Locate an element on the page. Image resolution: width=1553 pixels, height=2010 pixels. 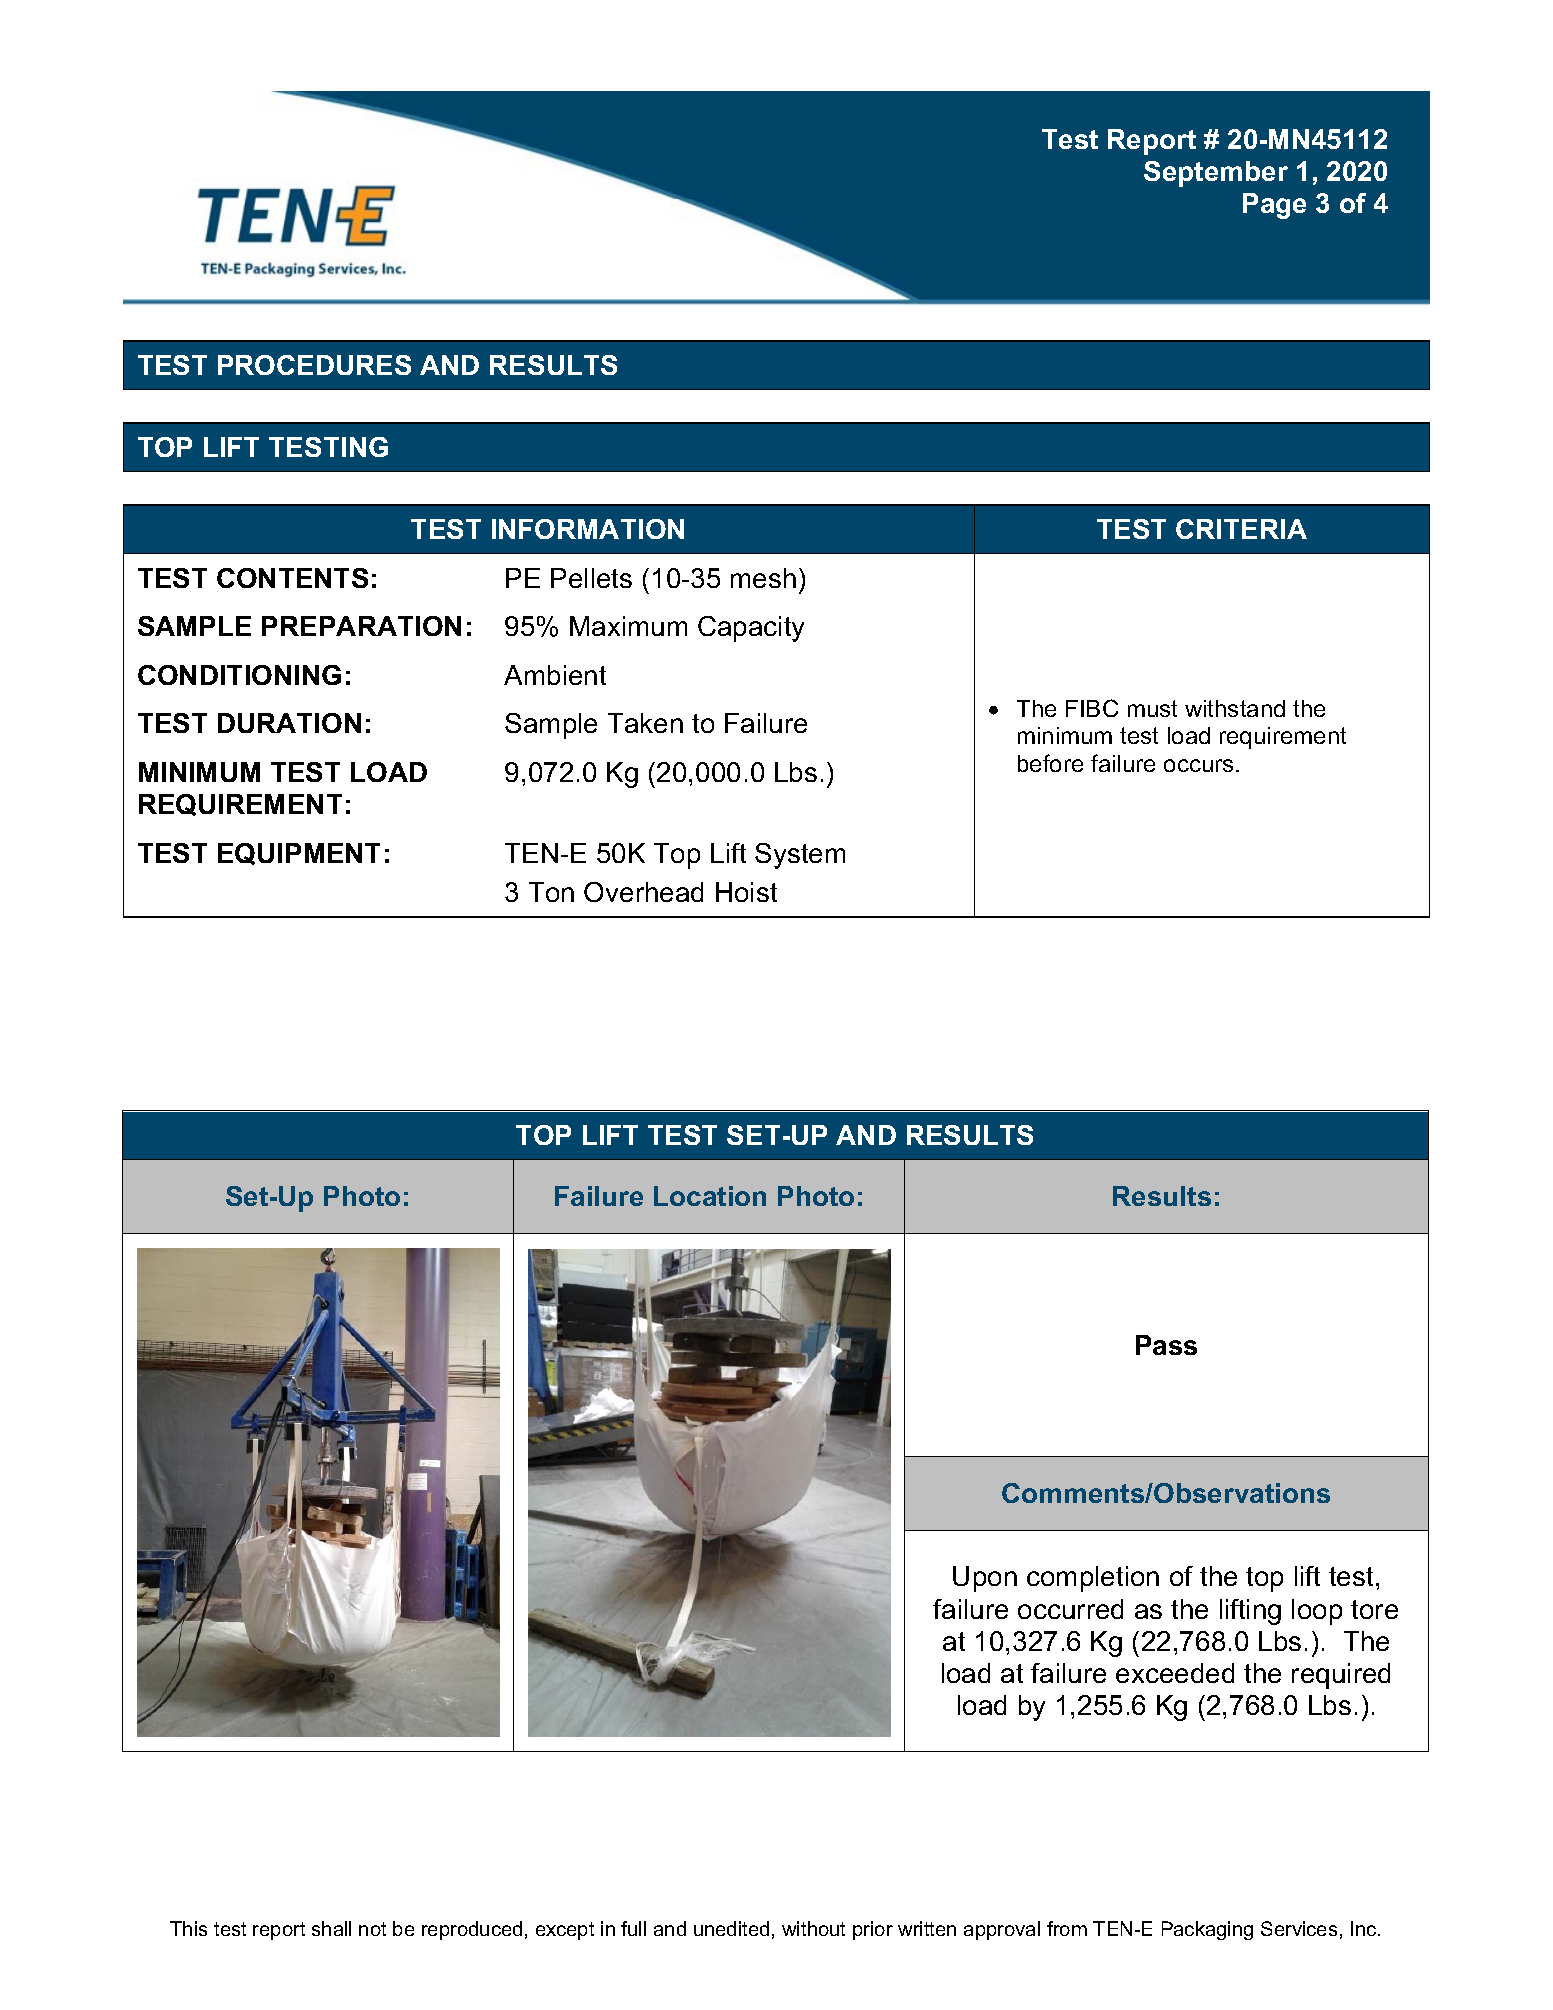
shall is located at coordinates (331, 1928).
